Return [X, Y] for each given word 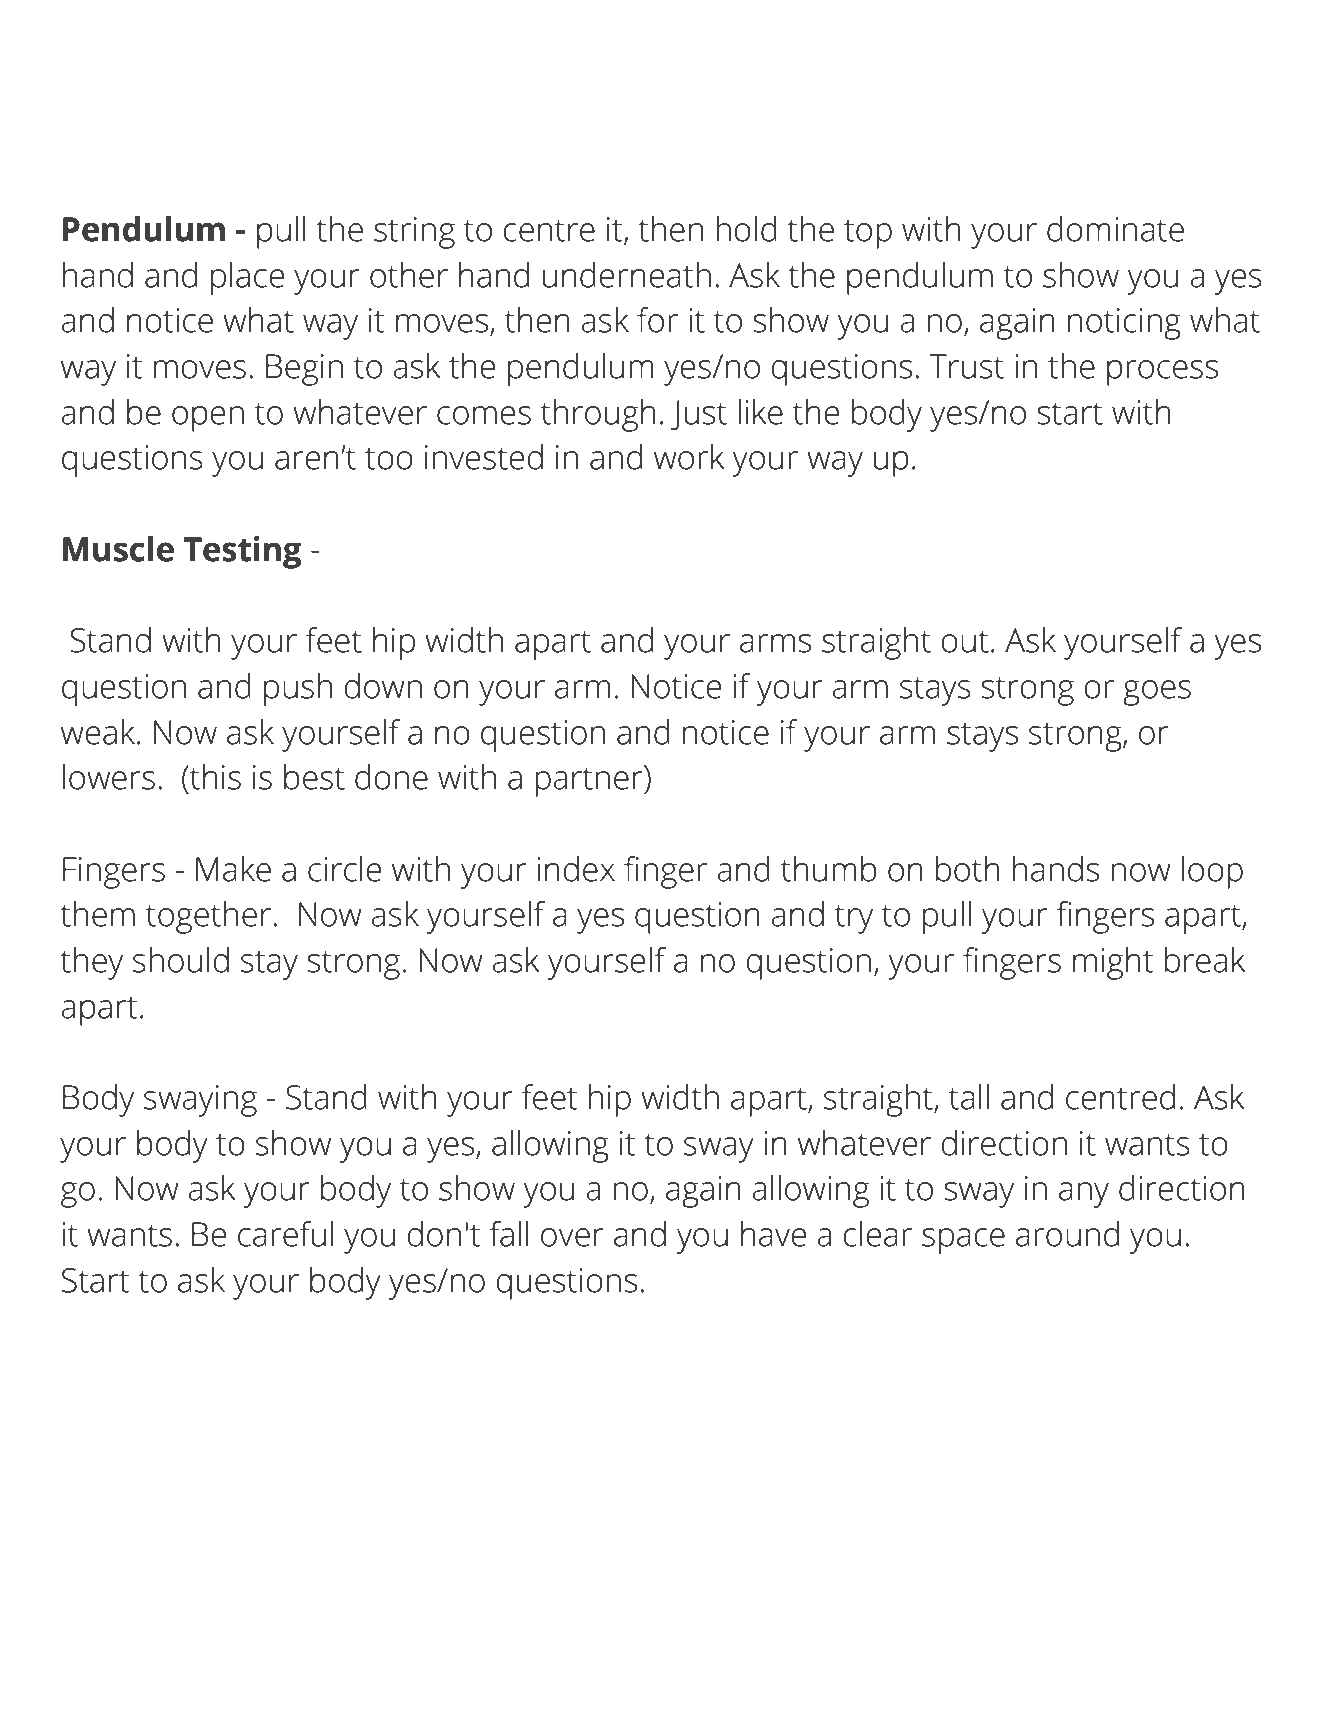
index [576, 869]
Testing [242, 552]
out [965, 641]
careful [285, 1234]
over [572, 1237]
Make [233, 869]
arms [775, 643]
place [247, 278]
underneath [627, 275]
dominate [1115, 229]
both [968, 869]
